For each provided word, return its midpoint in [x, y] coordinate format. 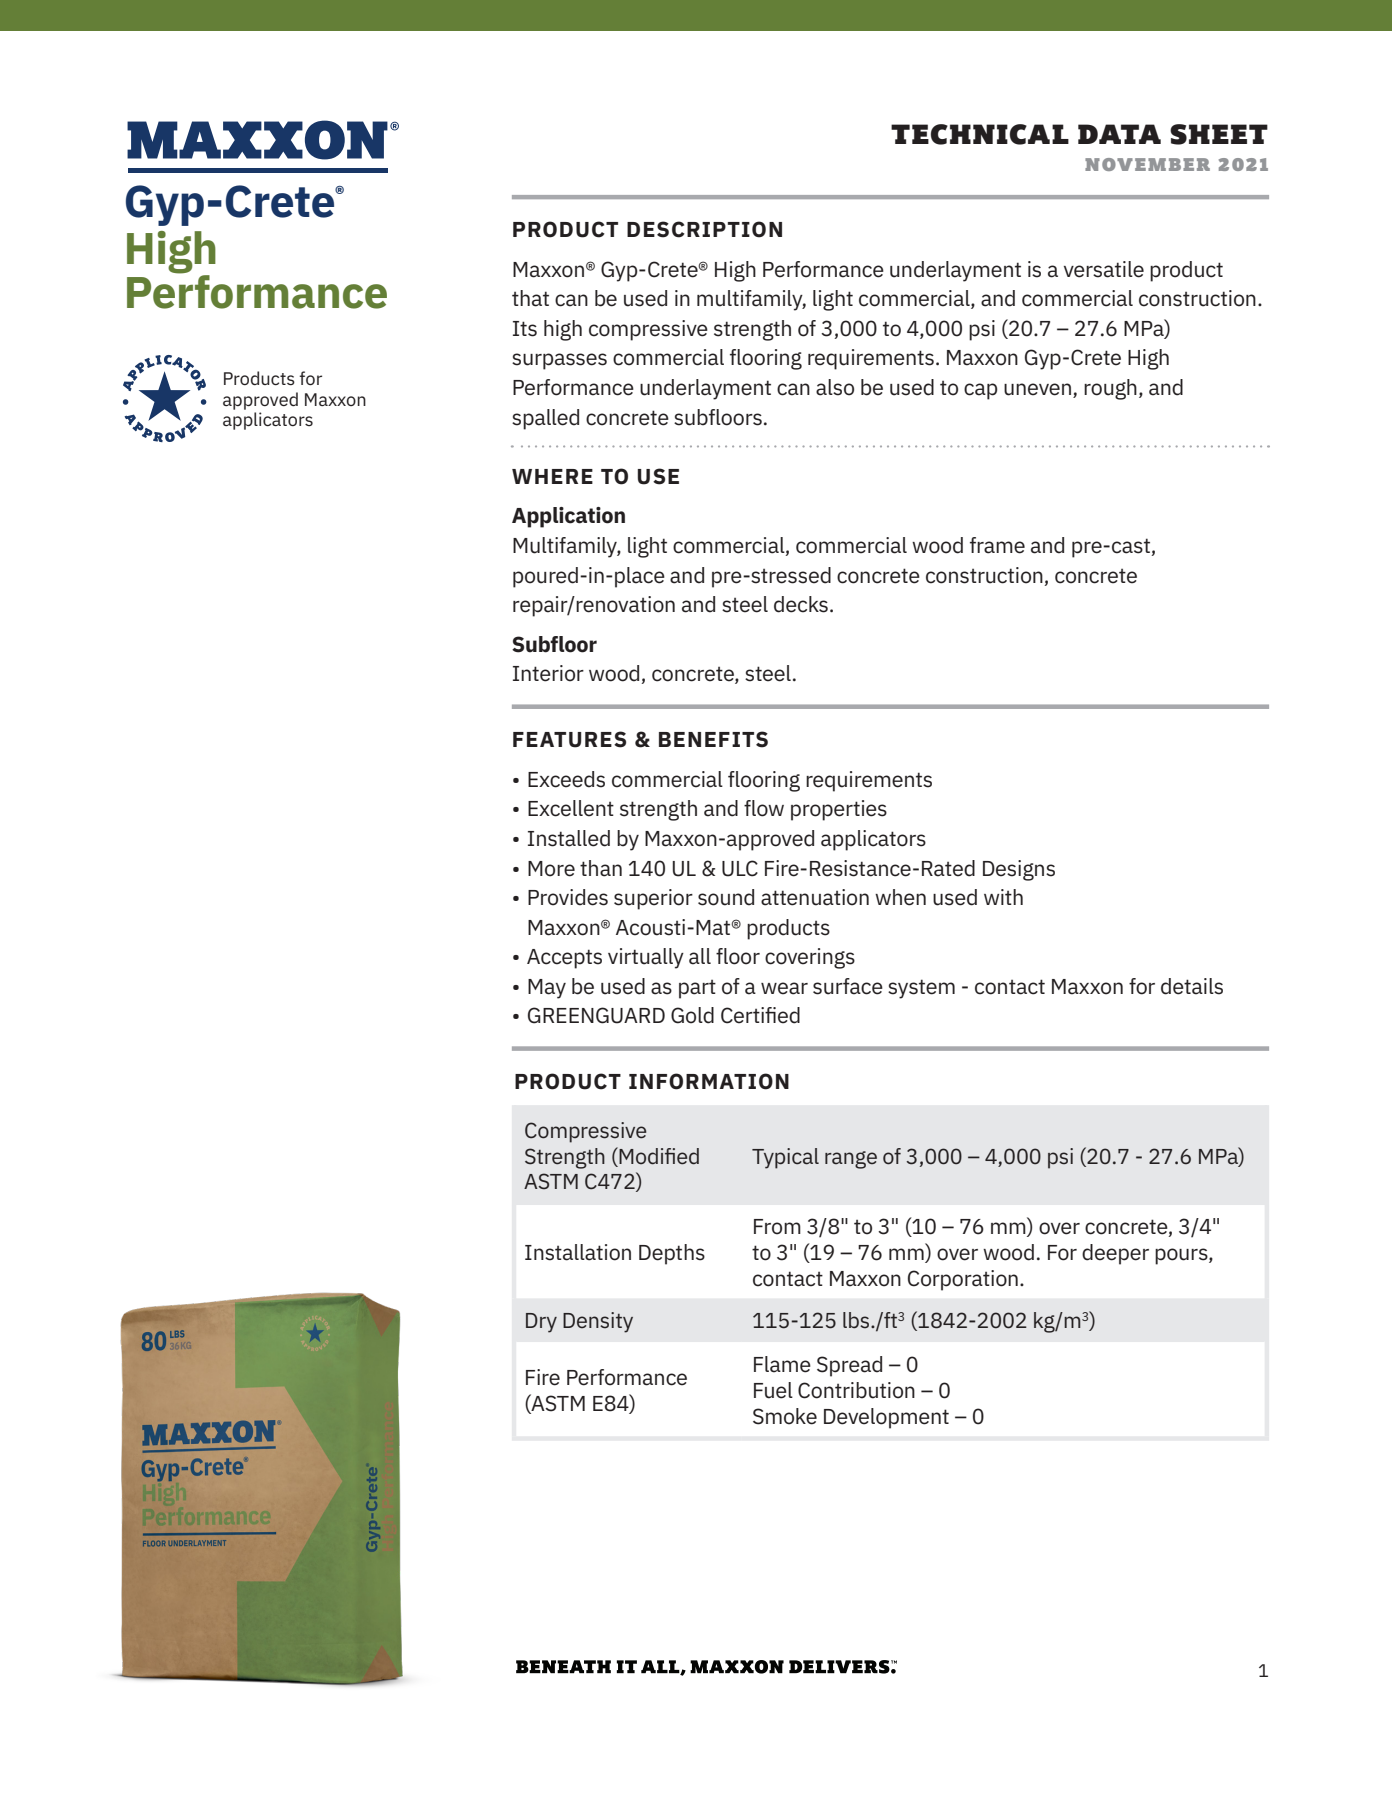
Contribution [856, 1390]
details [1192, 986]
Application [568, 517]
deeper [1115, 1254]
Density [598, 1322]
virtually [646, 958]
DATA [1119, 134]
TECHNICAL [980, 134]
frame [997, 545]
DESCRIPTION [704, 229]
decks [801, 604]
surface [848, 986]
